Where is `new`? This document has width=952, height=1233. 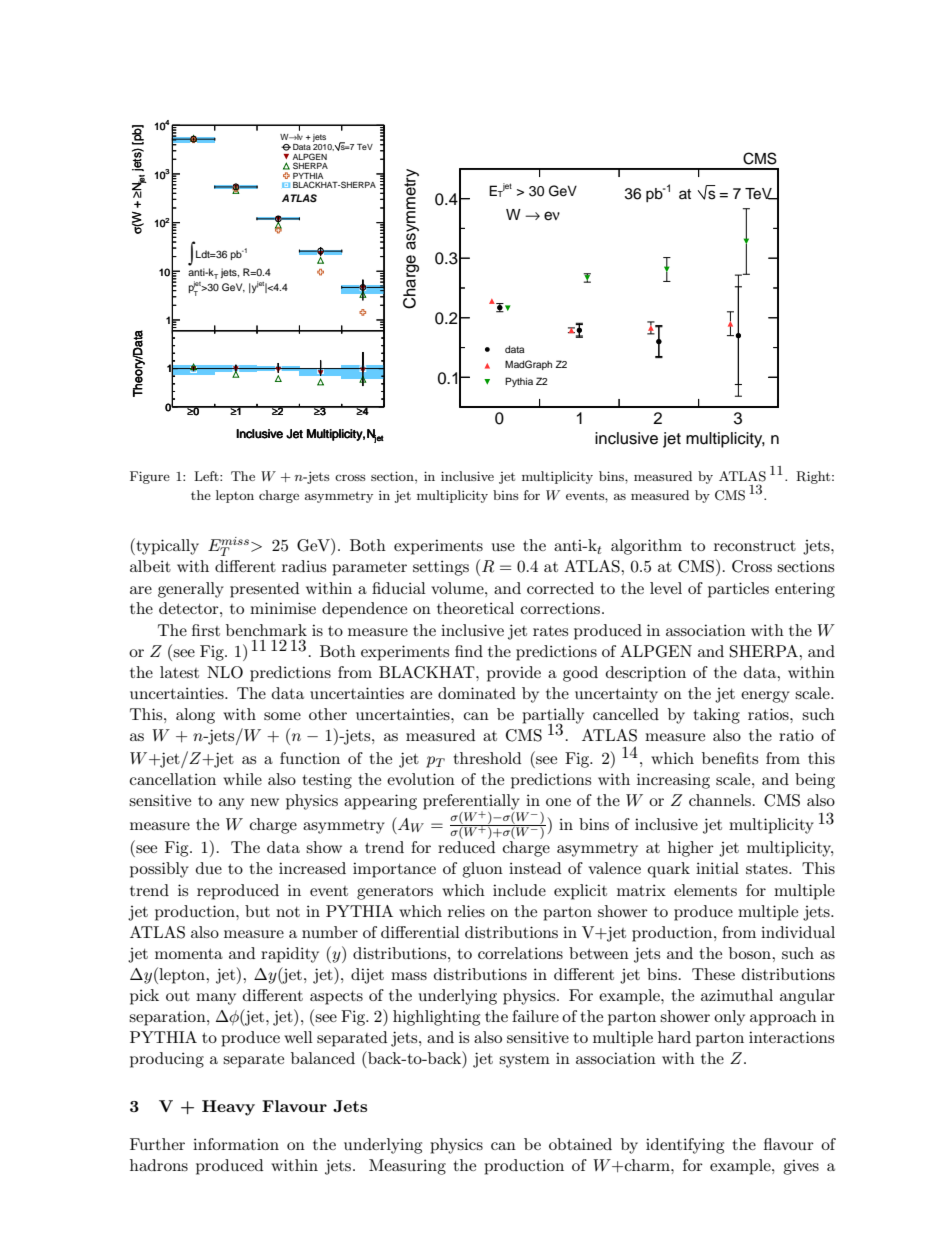 new is located at coordinates (265, 802).
